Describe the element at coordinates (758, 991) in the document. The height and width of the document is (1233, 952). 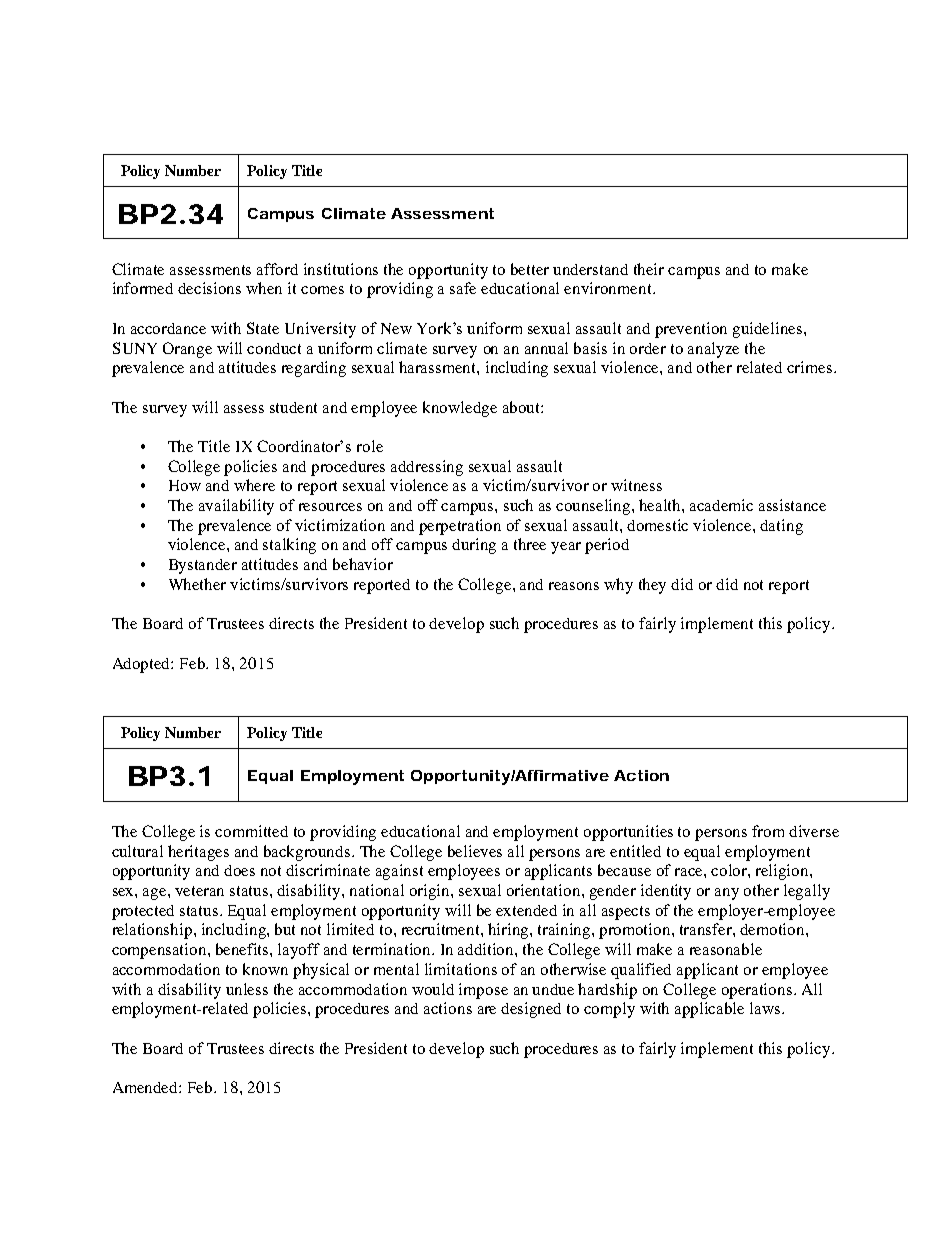
I see `operations` at that location.
